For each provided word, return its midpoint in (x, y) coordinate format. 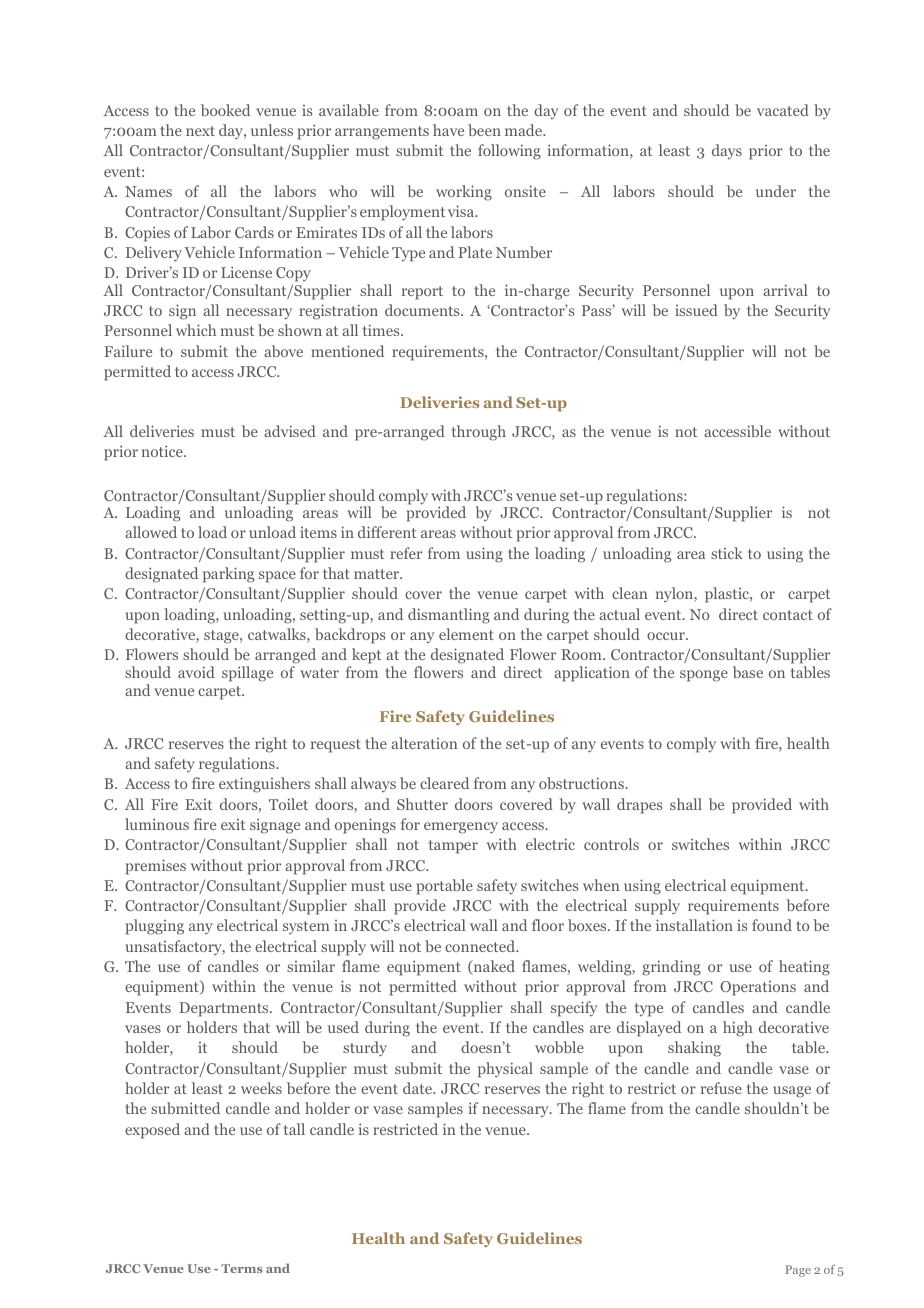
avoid (196, 672)
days (727, 151)
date (418, 1088)
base (748, 672)
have (448, 130)
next (200, 131)
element (466, 634)
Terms (242, 1268)
